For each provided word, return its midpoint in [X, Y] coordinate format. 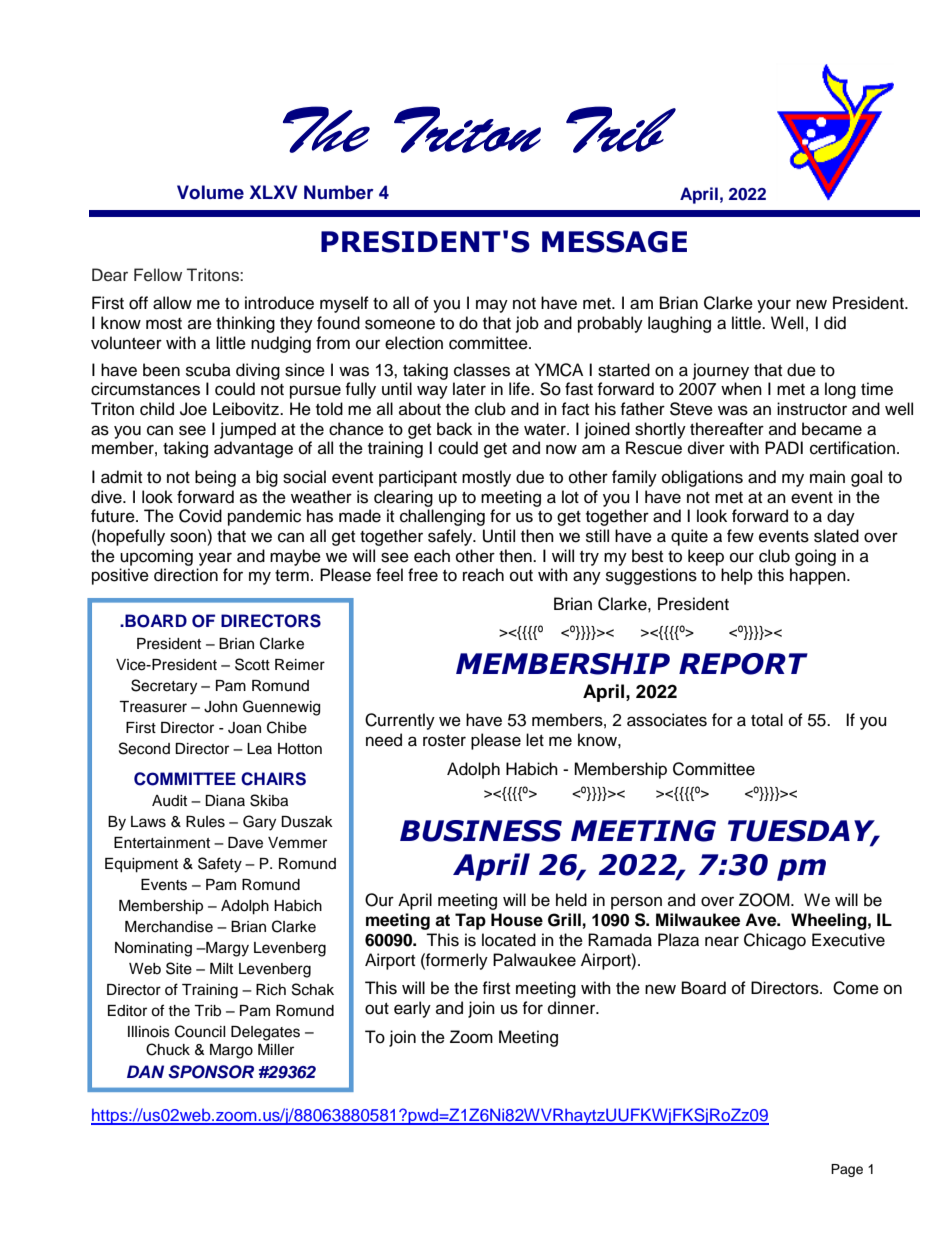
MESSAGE [614, 242]
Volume [210, 192]
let [535, 740]
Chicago [775, 941]
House [517, 920]
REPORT [743, 664]
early [412, 1009]
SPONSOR [211, 1072]
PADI [784, 447]
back [454, 429]
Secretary [164, 687]
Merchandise [169, 927]
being [215, 478]
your [774, 306]
